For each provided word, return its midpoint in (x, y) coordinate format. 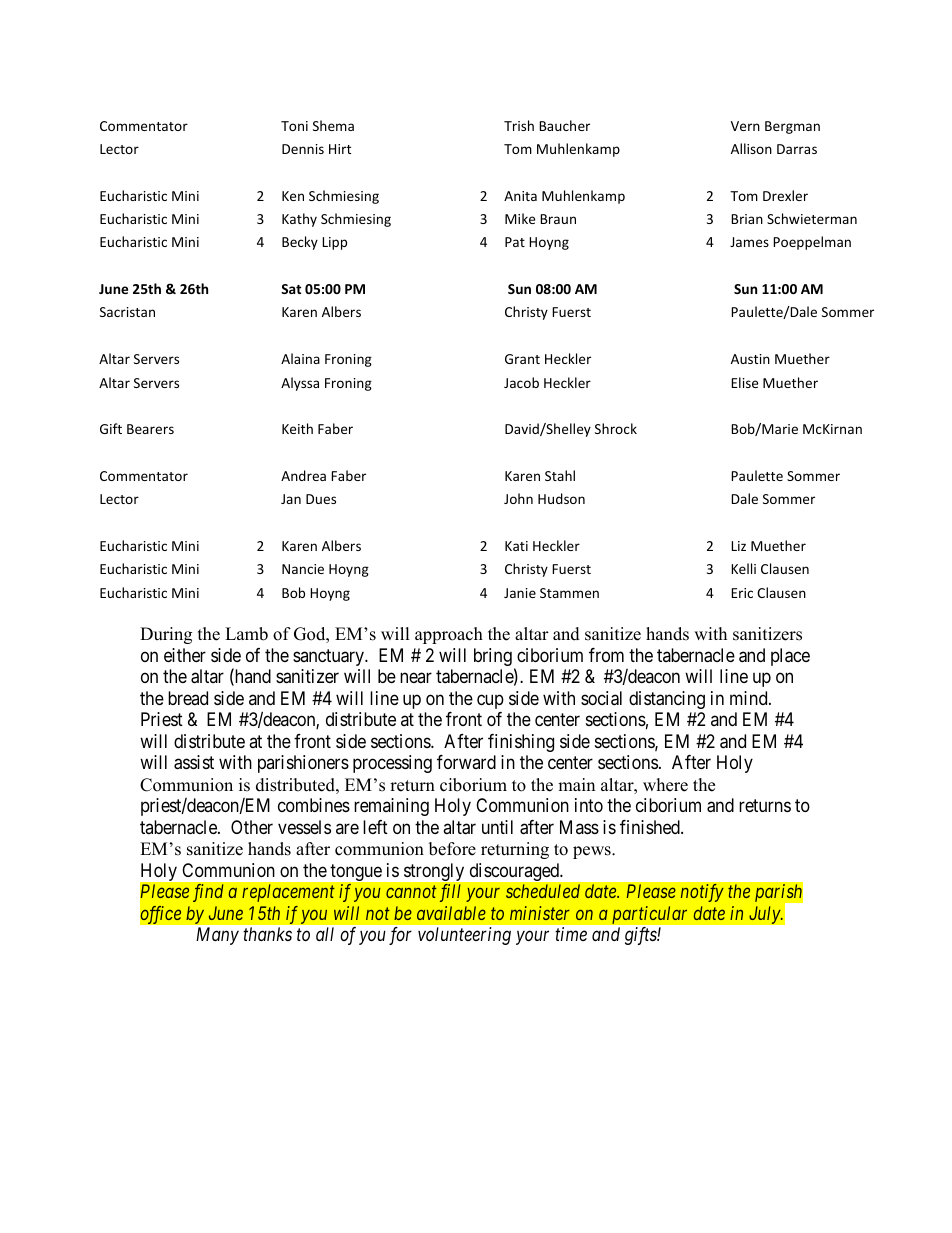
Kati (516, 546)
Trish (519, 125)
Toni (294, 126)
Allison (751, 148)
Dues (321, 499)
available (451, 913)
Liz (738, 546)
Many (217, 936)
